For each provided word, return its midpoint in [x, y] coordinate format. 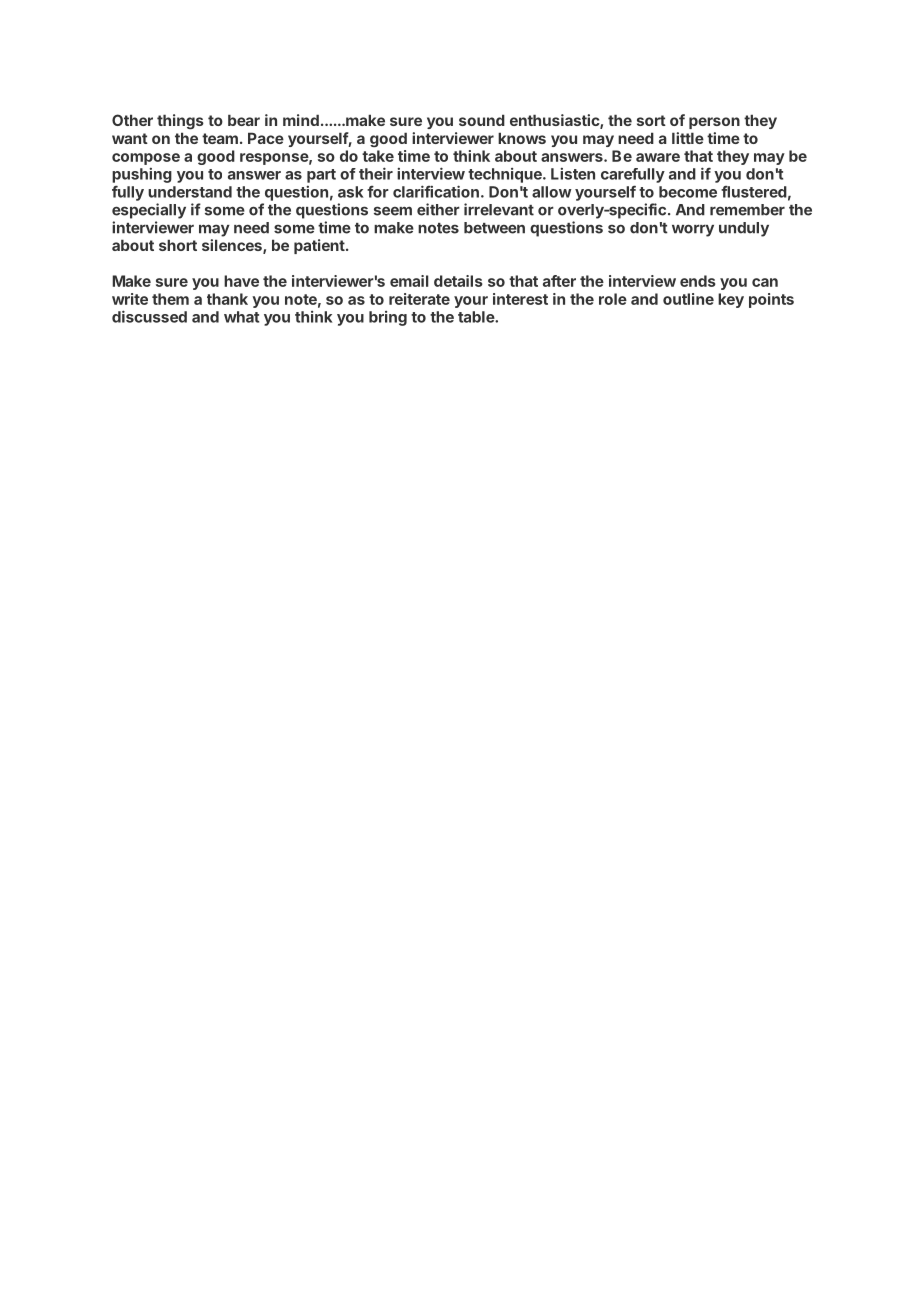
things [180, 122]
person [714, 123]
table [477, 317]
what [241, 317]
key [731, 300]
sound [482, 120]
